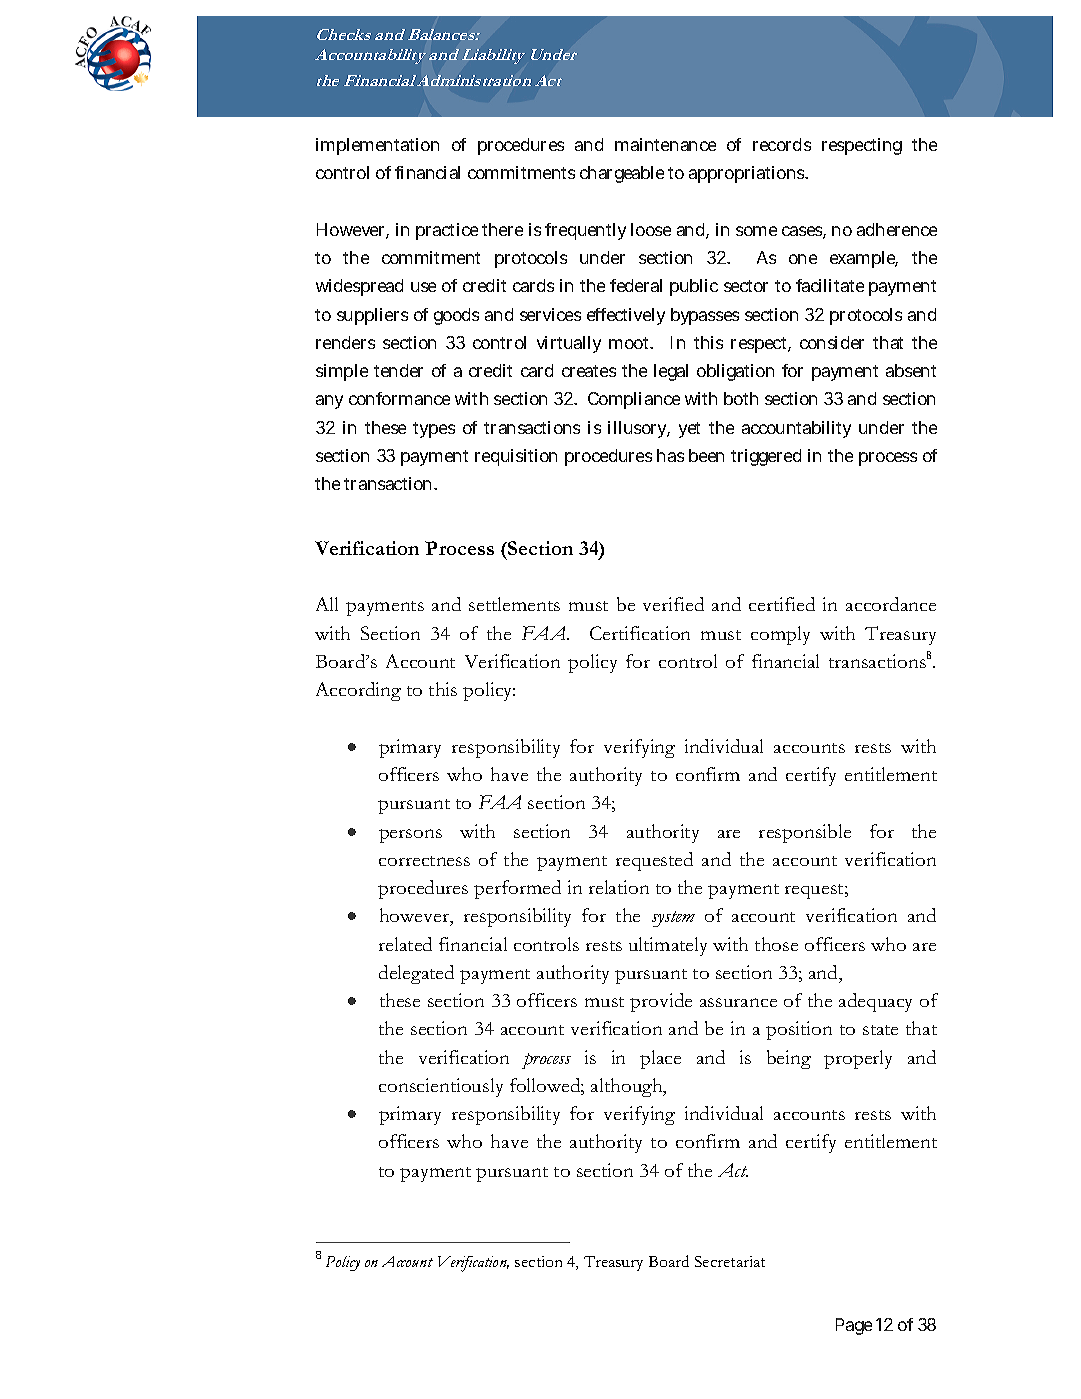 The height and width of the image is (1399, 1081). What do you see at coordinates (640, 633) in the image?
I see `Certification` at bounding box center [640, 633].
